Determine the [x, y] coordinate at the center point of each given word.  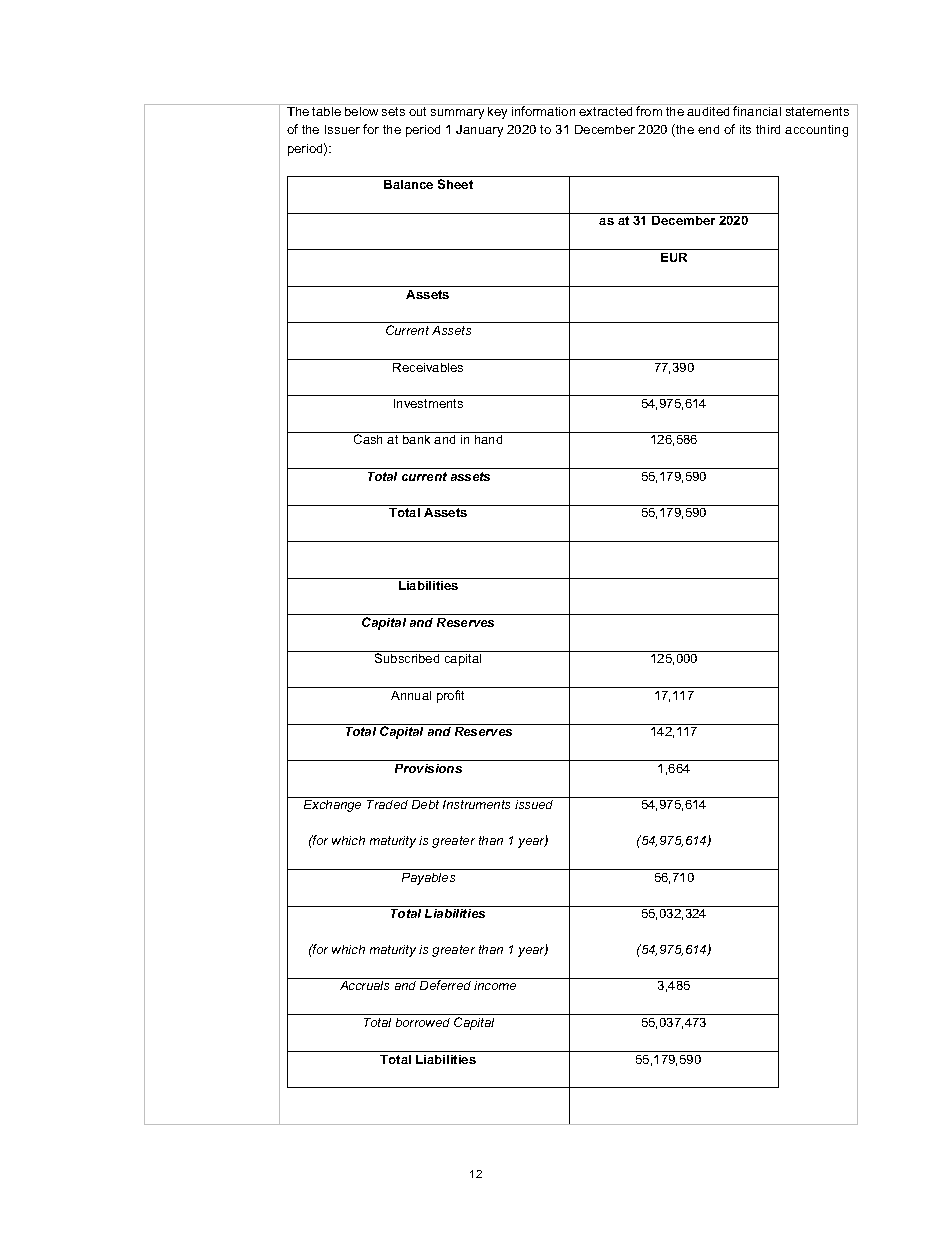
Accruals [364, 985]
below [361, 111]
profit [450, 696]
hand [488, 439]
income [495, 985]
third [768, 129]
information [543, 111]
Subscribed [407, 658]
